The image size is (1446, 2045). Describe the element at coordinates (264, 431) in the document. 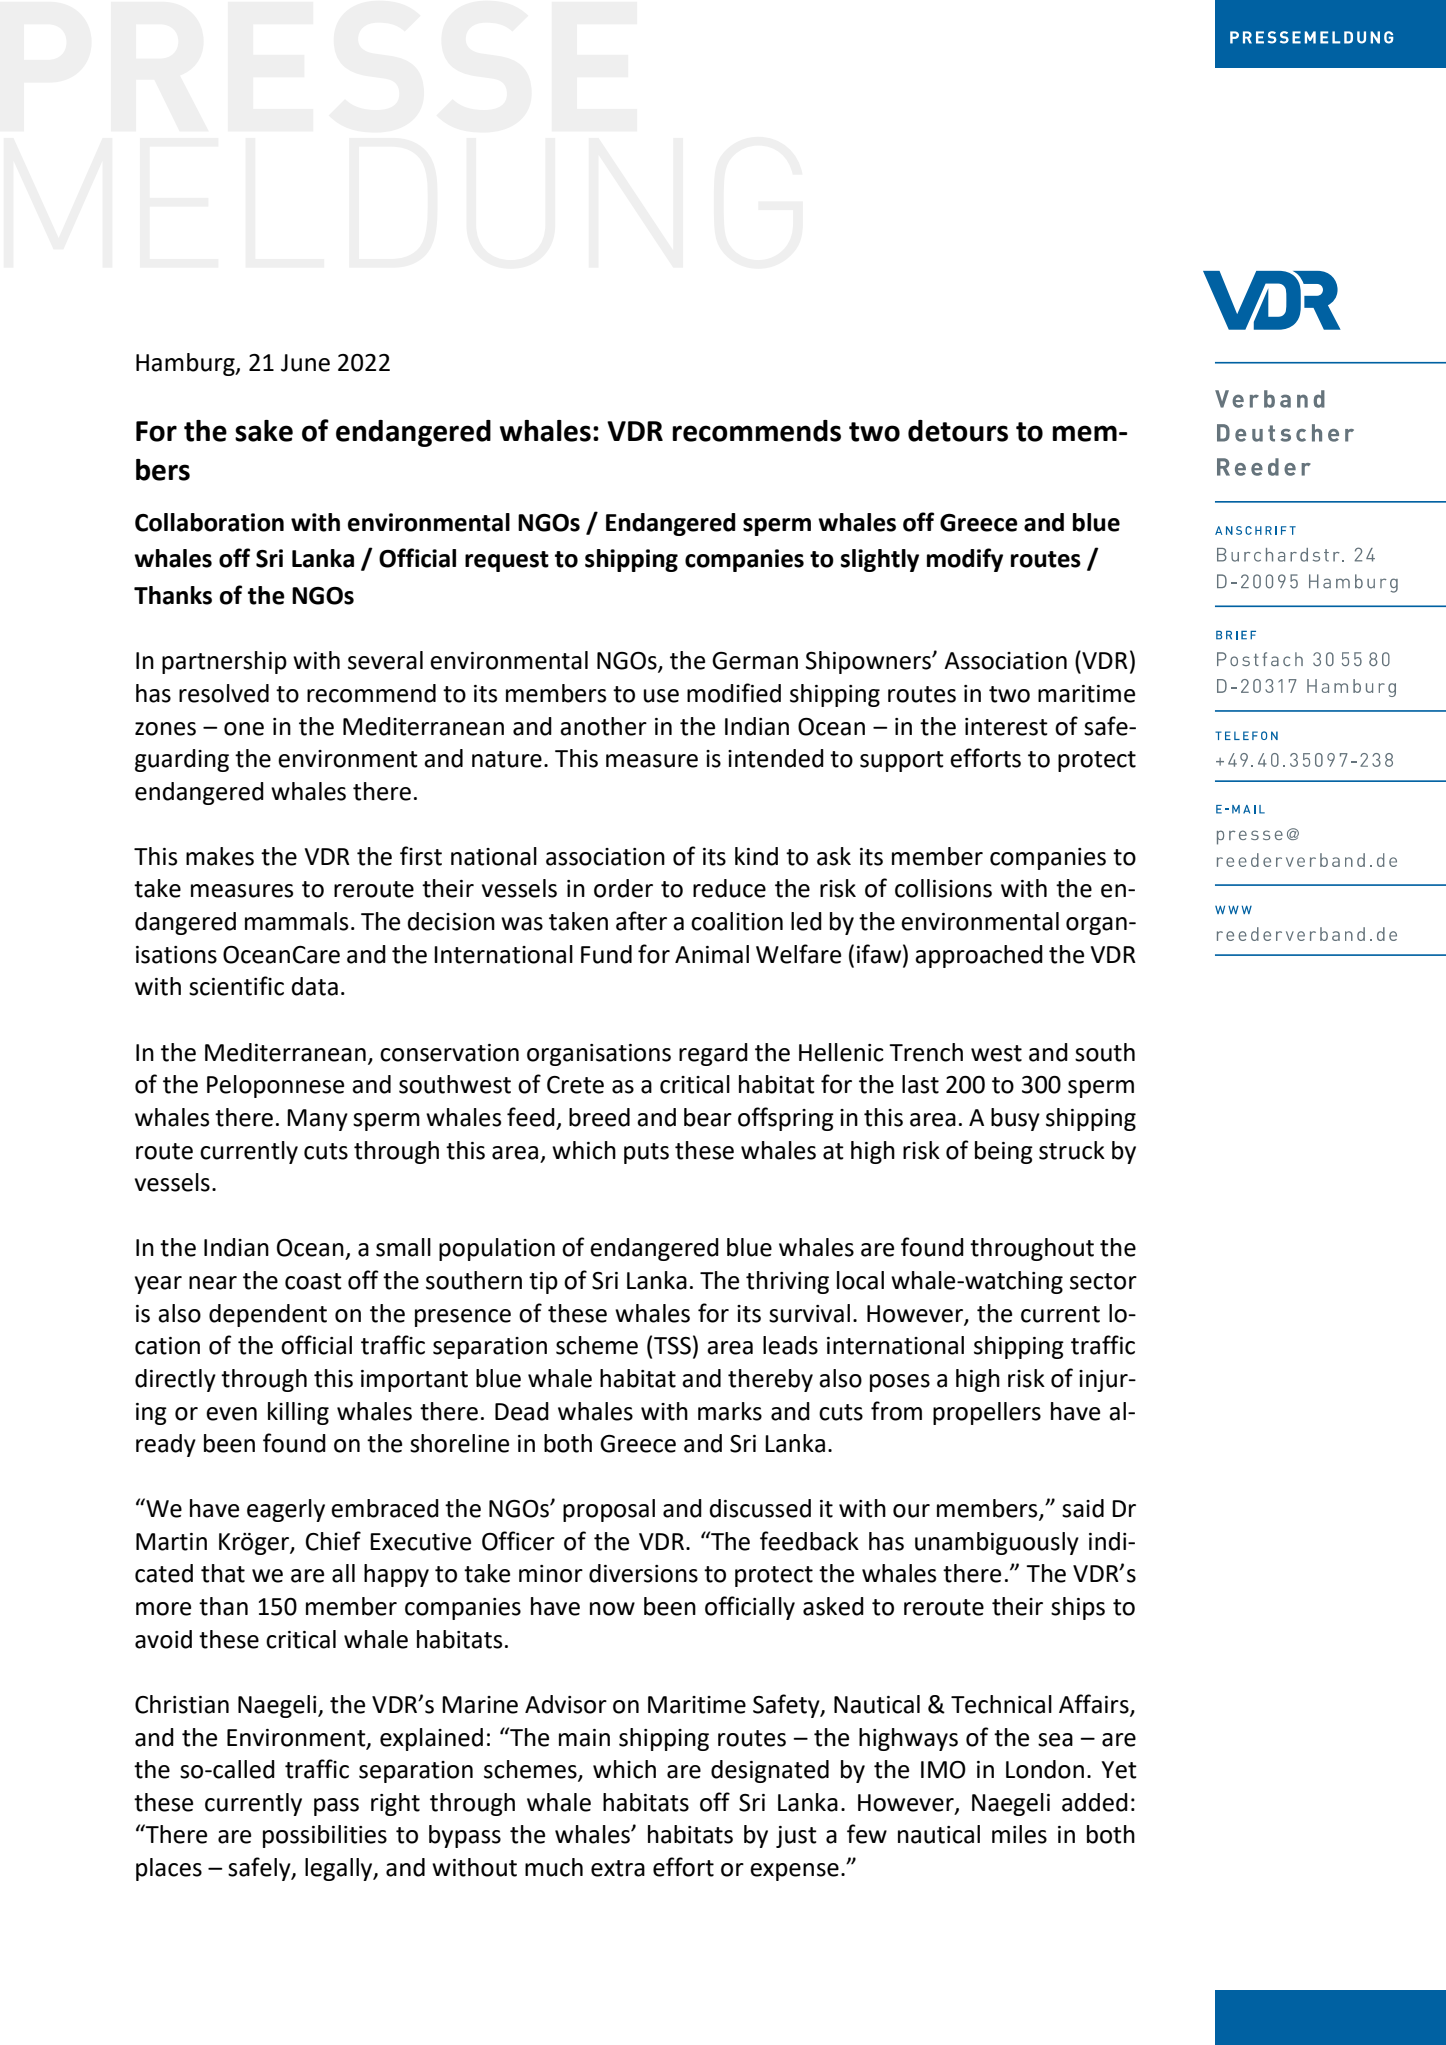

I see `sake` at that location.
